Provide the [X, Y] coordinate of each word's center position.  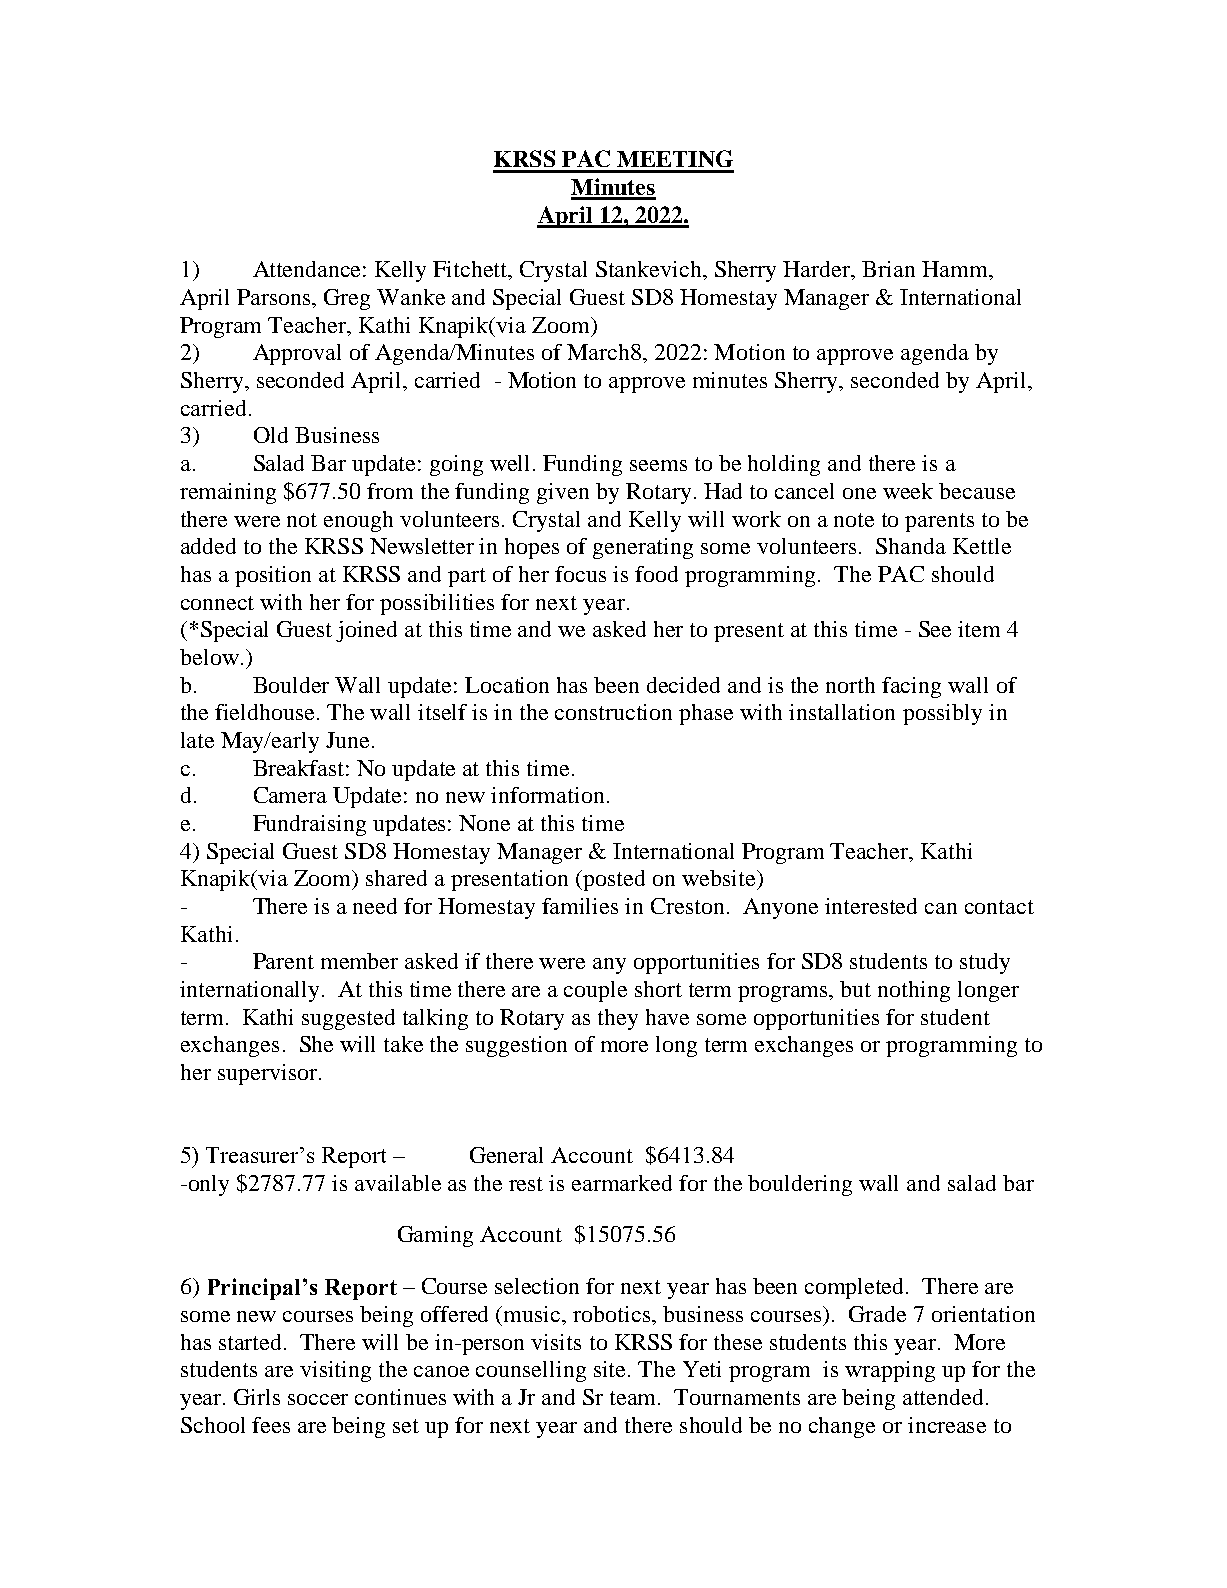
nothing [914, 991]
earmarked [622, 1183]
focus [580, 574]
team [635, 1398]
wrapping [890, 1371]
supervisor [269, 1074]
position [273, 576]
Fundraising [309, 825]
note [854, 520]
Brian [888, 269]
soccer [318, 1399]
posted [613, 880]
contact [999, 907]
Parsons [275, 298]
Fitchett [471, 270]
